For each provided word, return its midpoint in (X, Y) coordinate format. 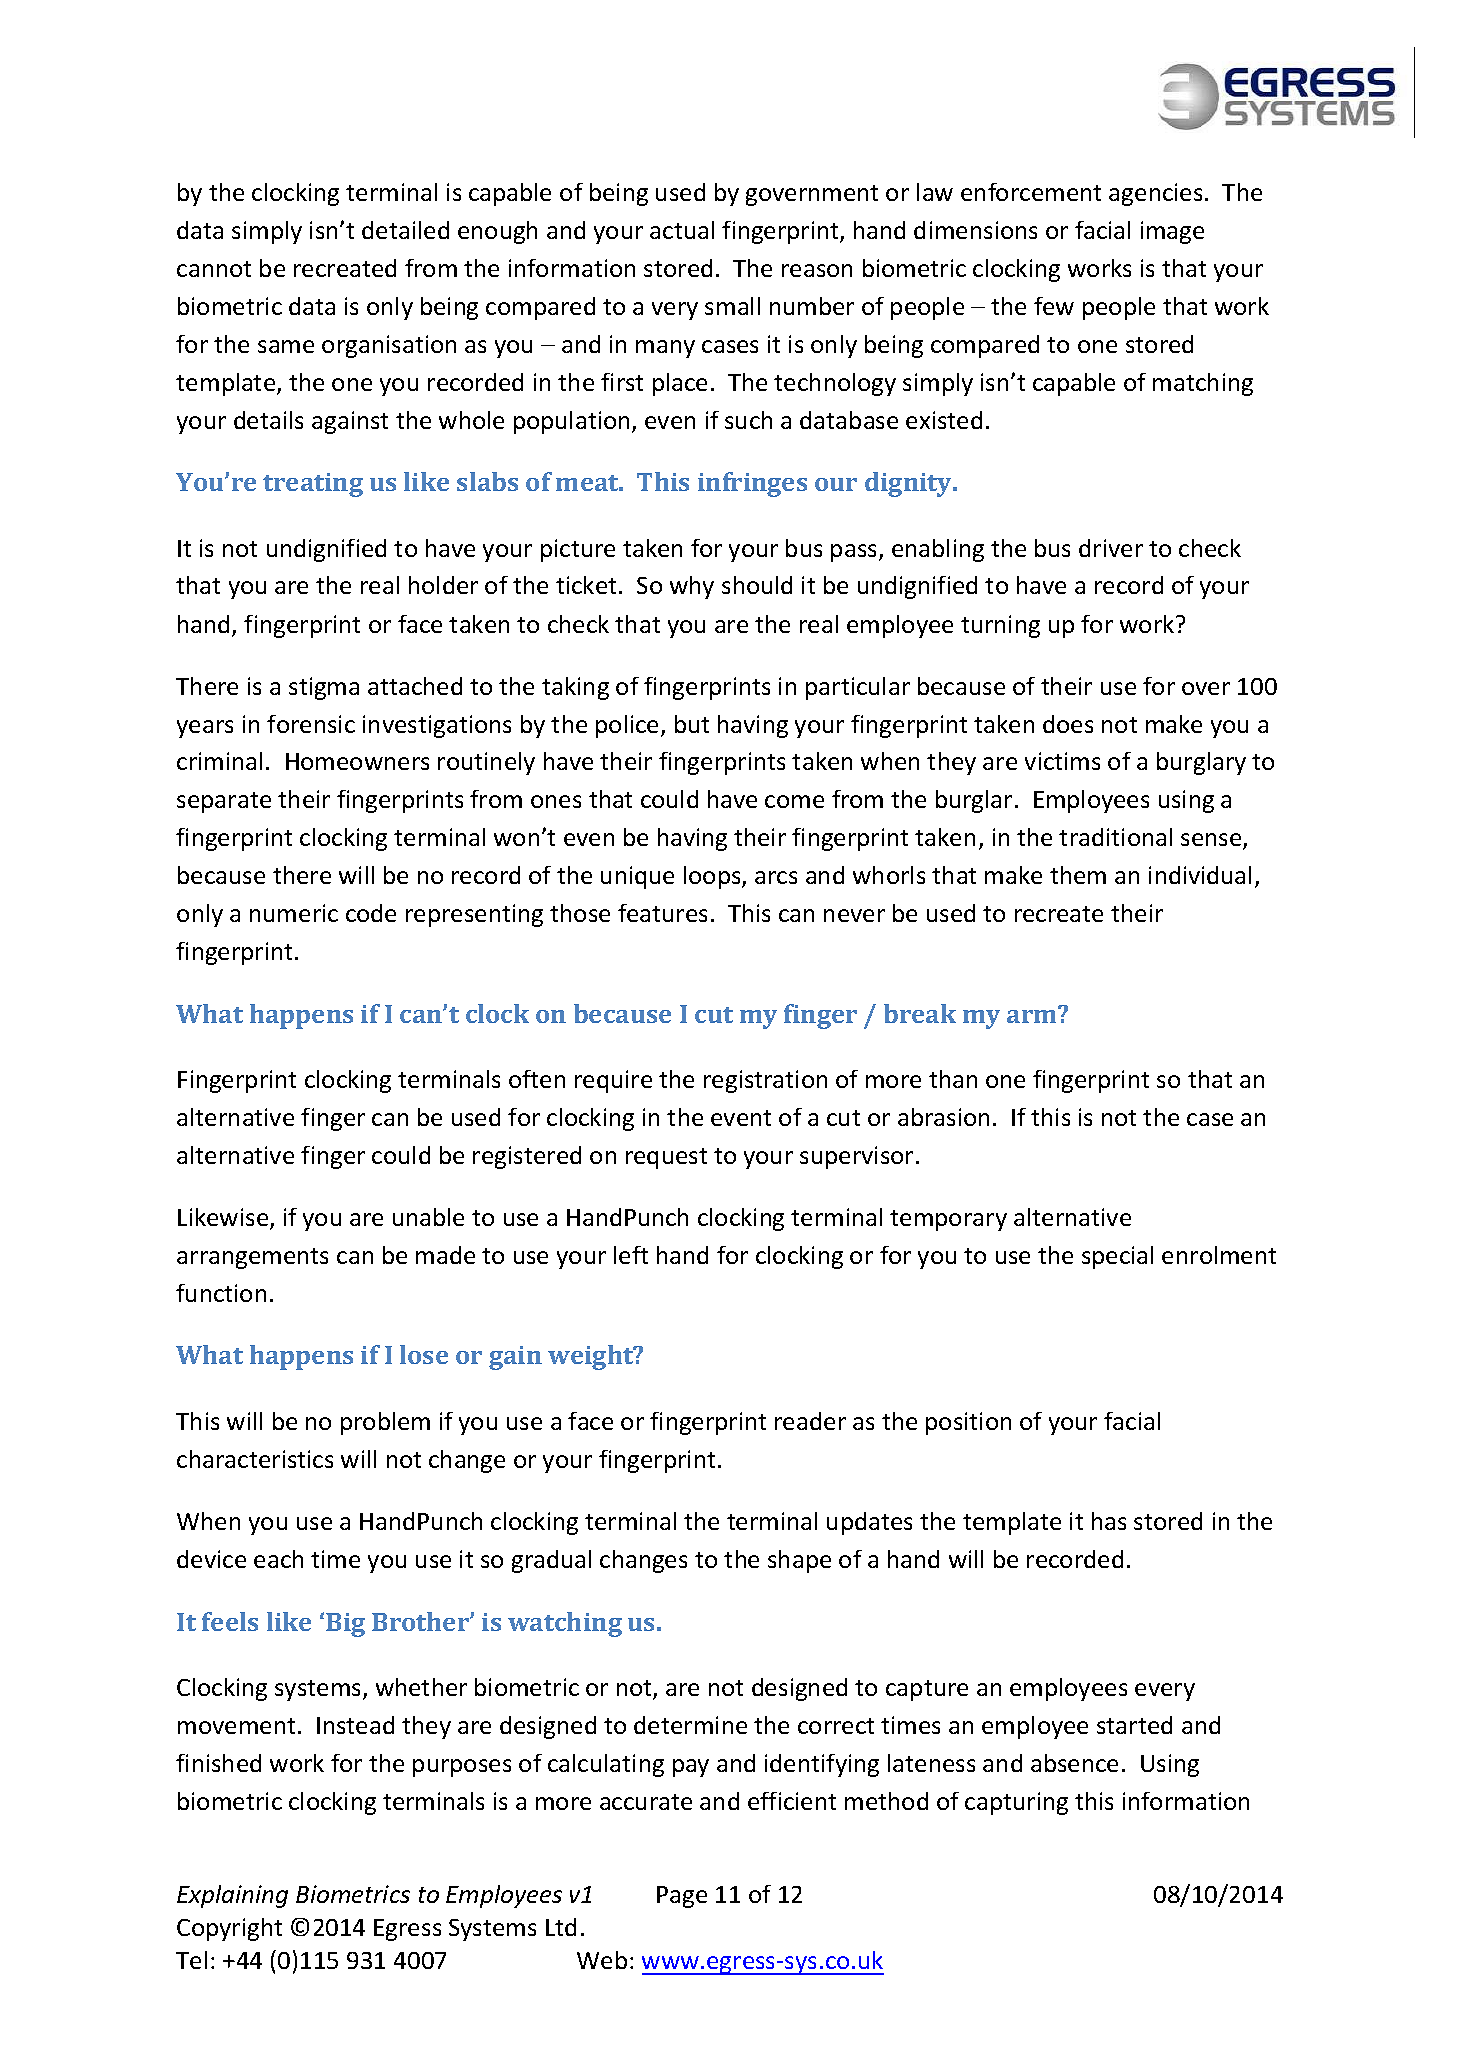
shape (799, 1561)
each (278, 1559)
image (1172, 232)
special (1117, 1257)
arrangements (252, 1258)
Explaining (232, 1896)
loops (713, 877)
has (1109, 1521)
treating (313, 485)
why (692, 587)
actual (682, 230)
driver (1111, 548)
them (1078, 875)
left (631, 1255)
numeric (294, 913)
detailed (405, 230)
